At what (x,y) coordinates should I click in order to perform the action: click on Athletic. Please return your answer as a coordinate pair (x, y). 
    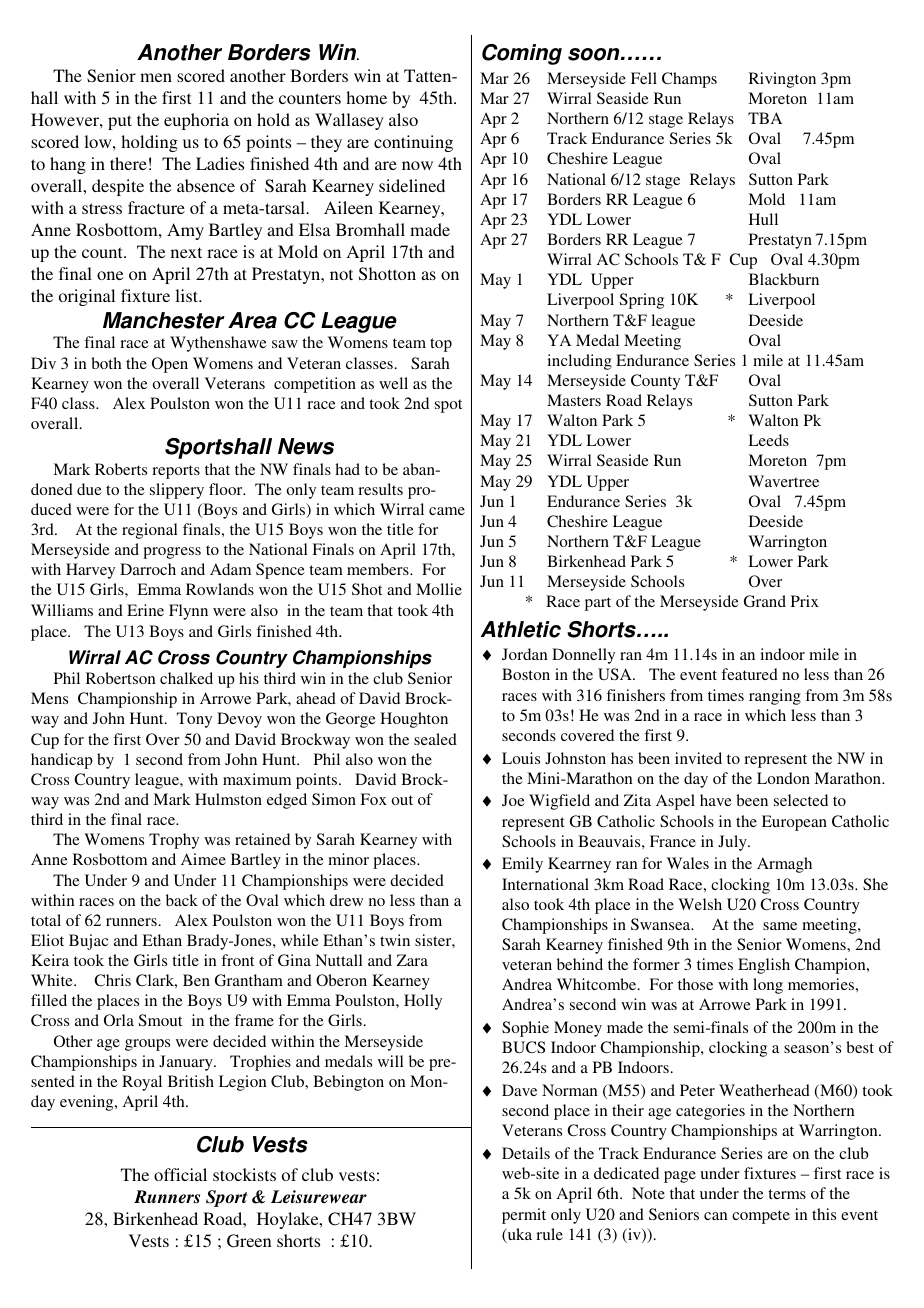
    Looking at the image, I should click on (521, 629).
